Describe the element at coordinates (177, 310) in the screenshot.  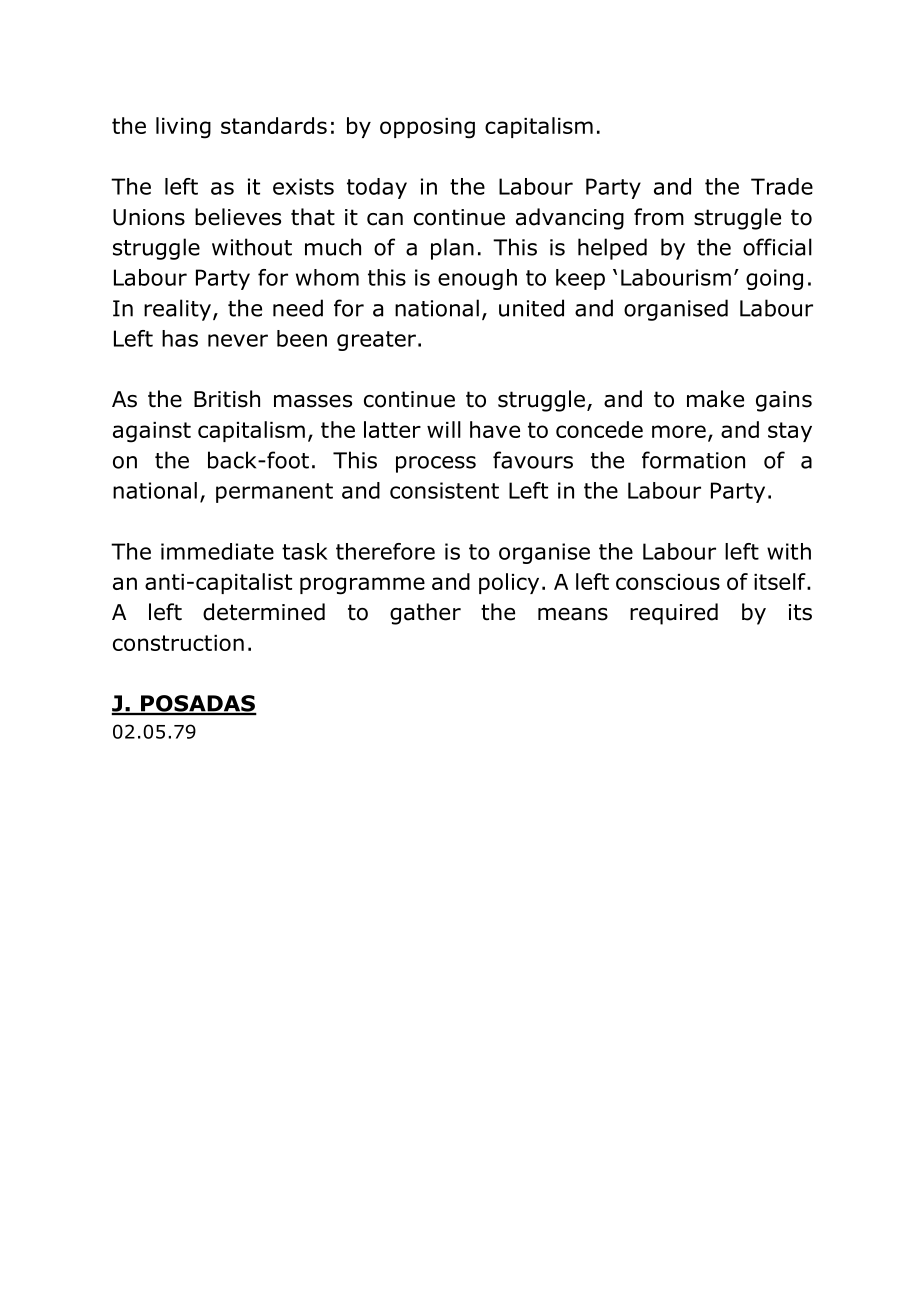
I see `reality` at that location.
